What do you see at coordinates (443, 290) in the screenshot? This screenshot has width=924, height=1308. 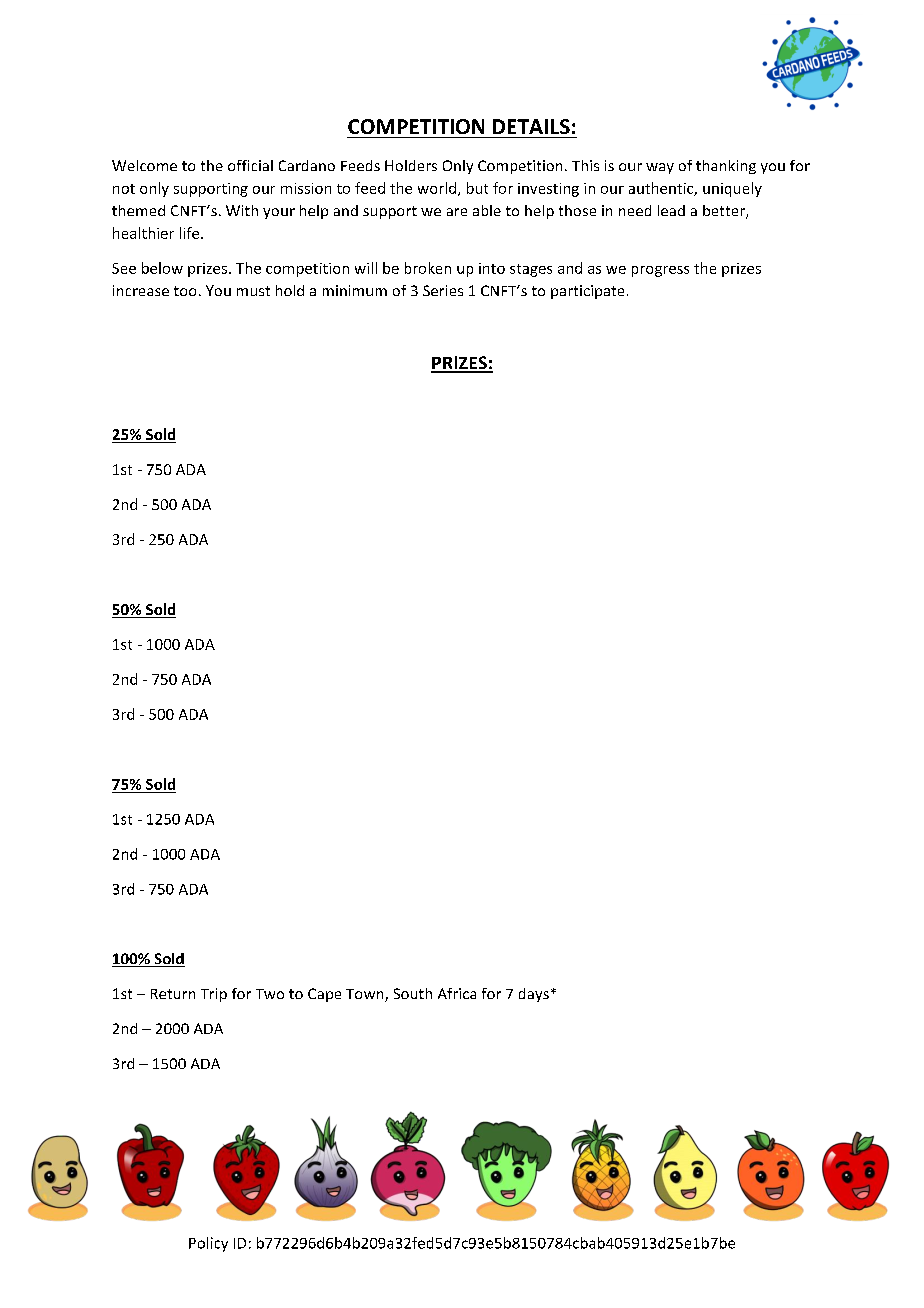 I see `Series` at bounding box center [443, 290].
